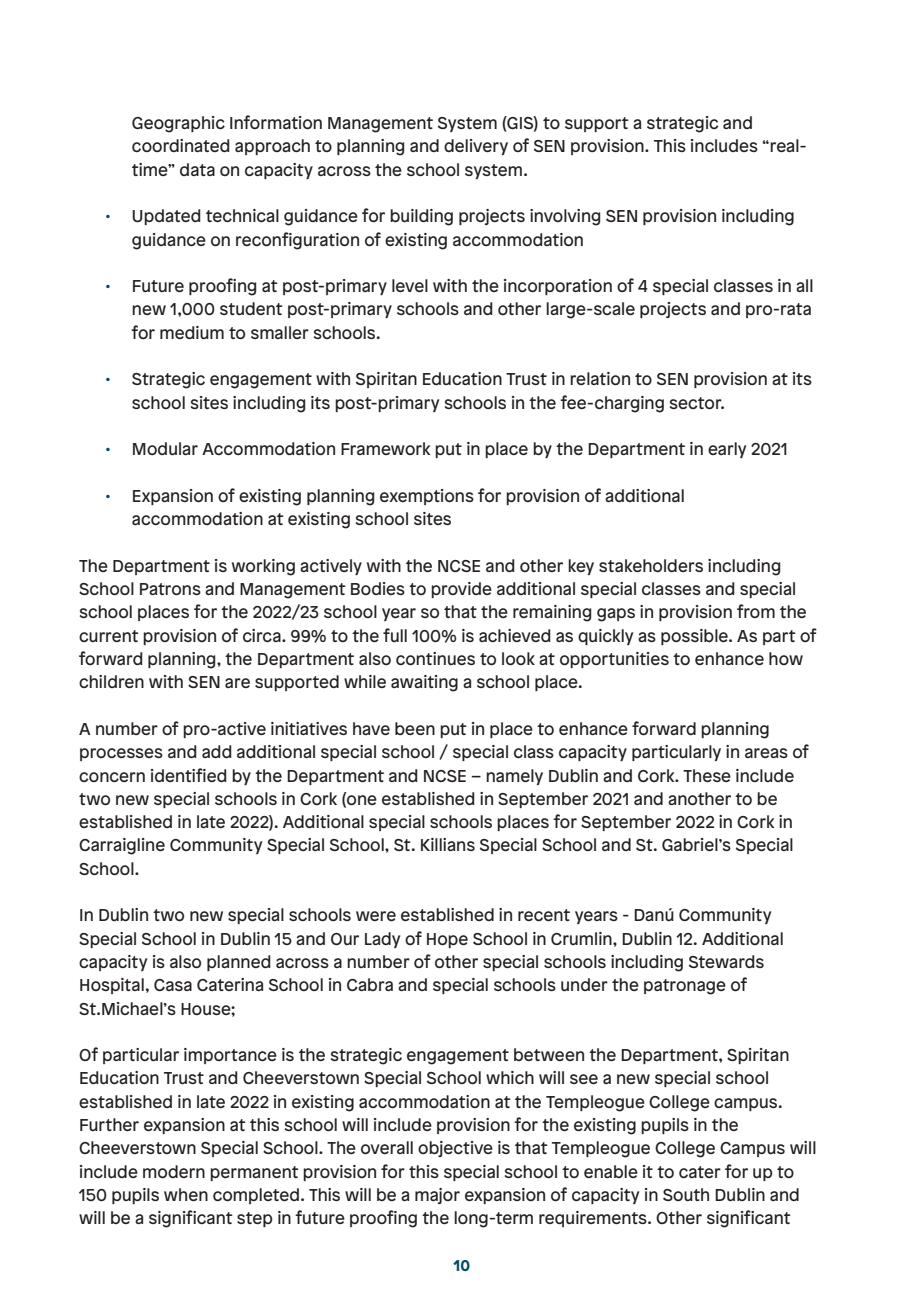 This screenshot has width=924, height=1308. What do you see at coordinates (565, 217) in the screenshot?
I see `involving` at bounding box center [565, 217].
